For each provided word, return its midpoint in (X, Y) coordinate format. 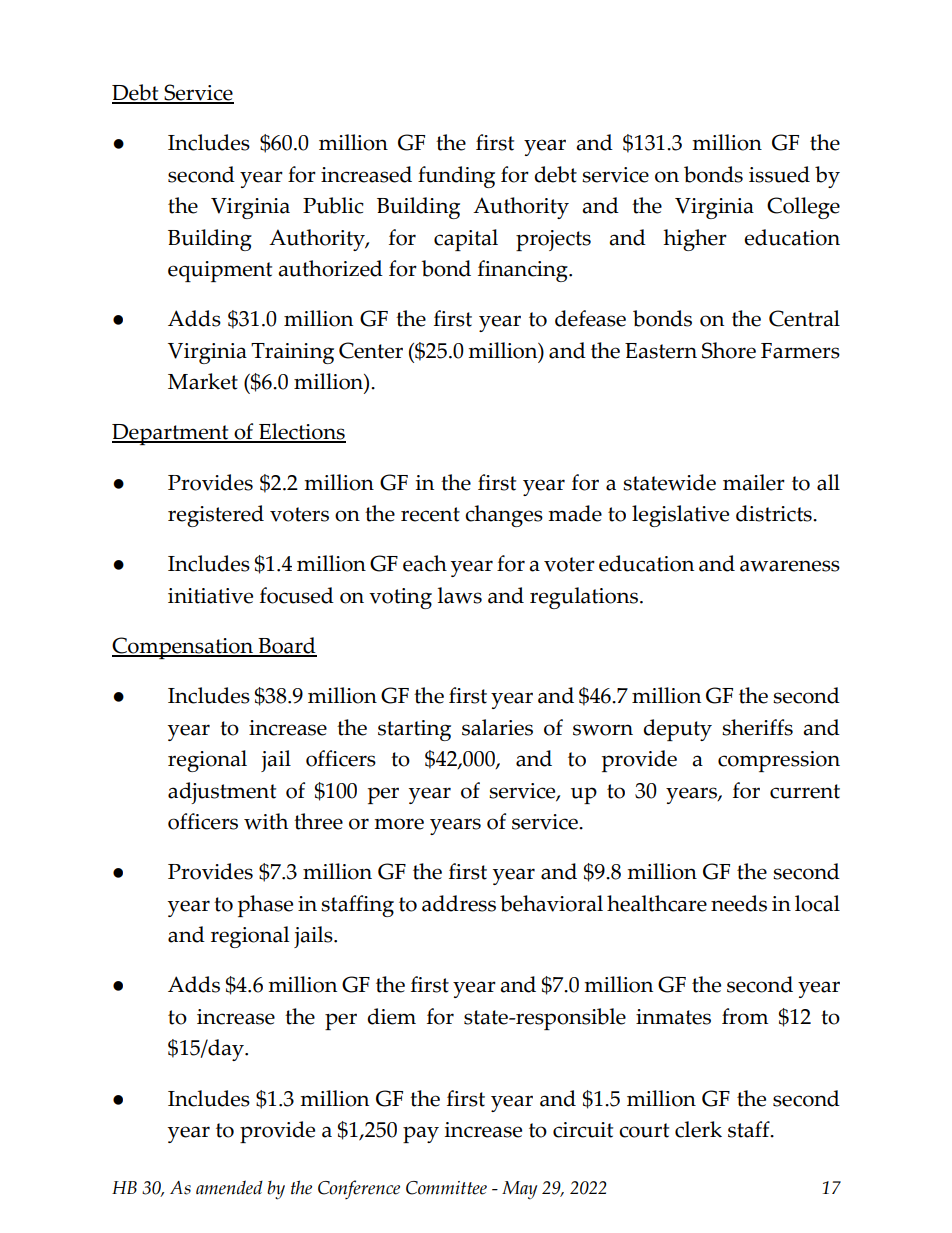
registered (216, 516)
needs (739, 903)
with (266, 821)
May (519, 1190)
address (459, 903)
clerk (698, 1129)
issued (779, 174)
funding (456, 177)
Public (333, 205)
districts (775, 513)
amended (229, 1187)
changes (504, 516)
